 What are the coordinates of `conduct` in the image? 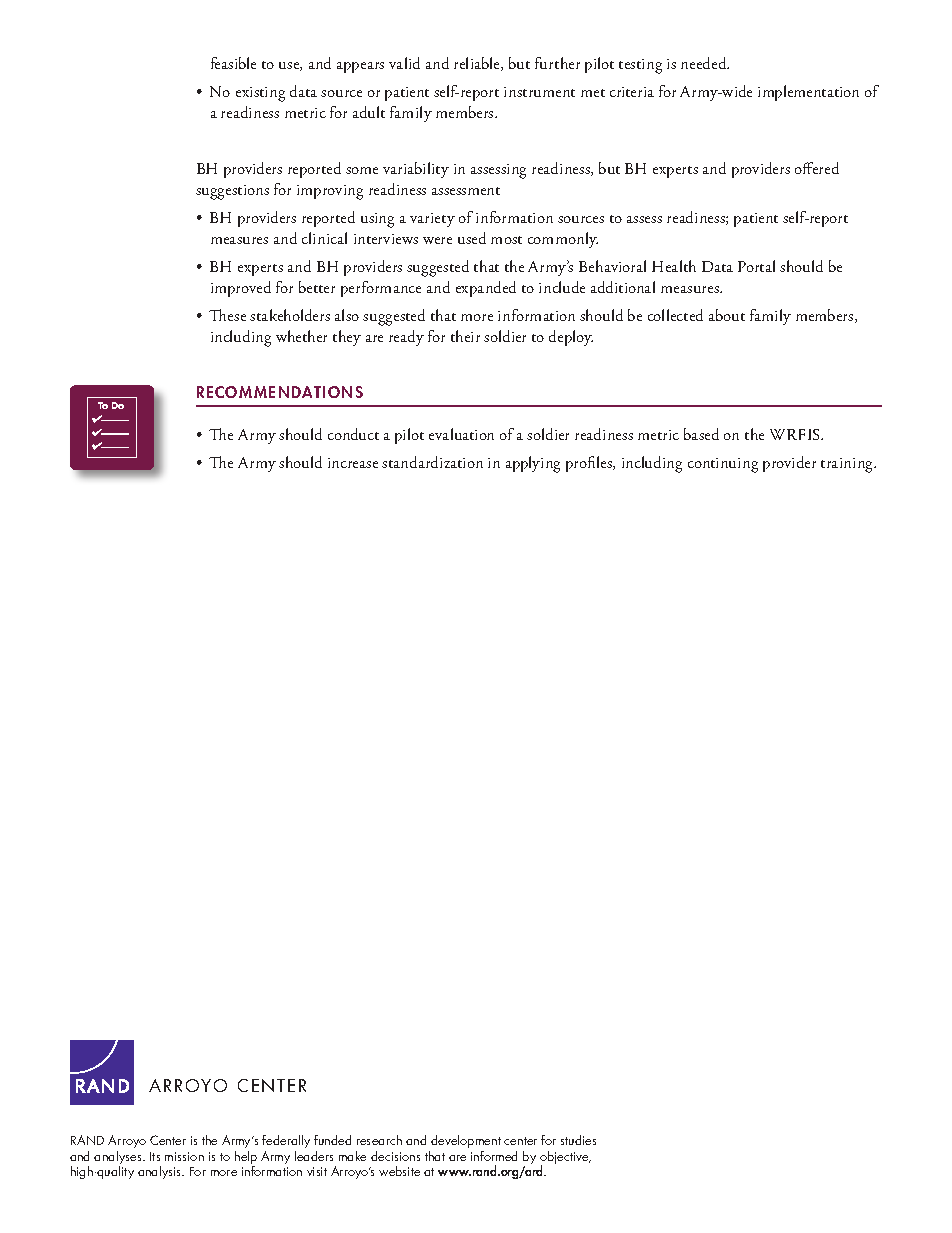 It's located at (353, 434).
